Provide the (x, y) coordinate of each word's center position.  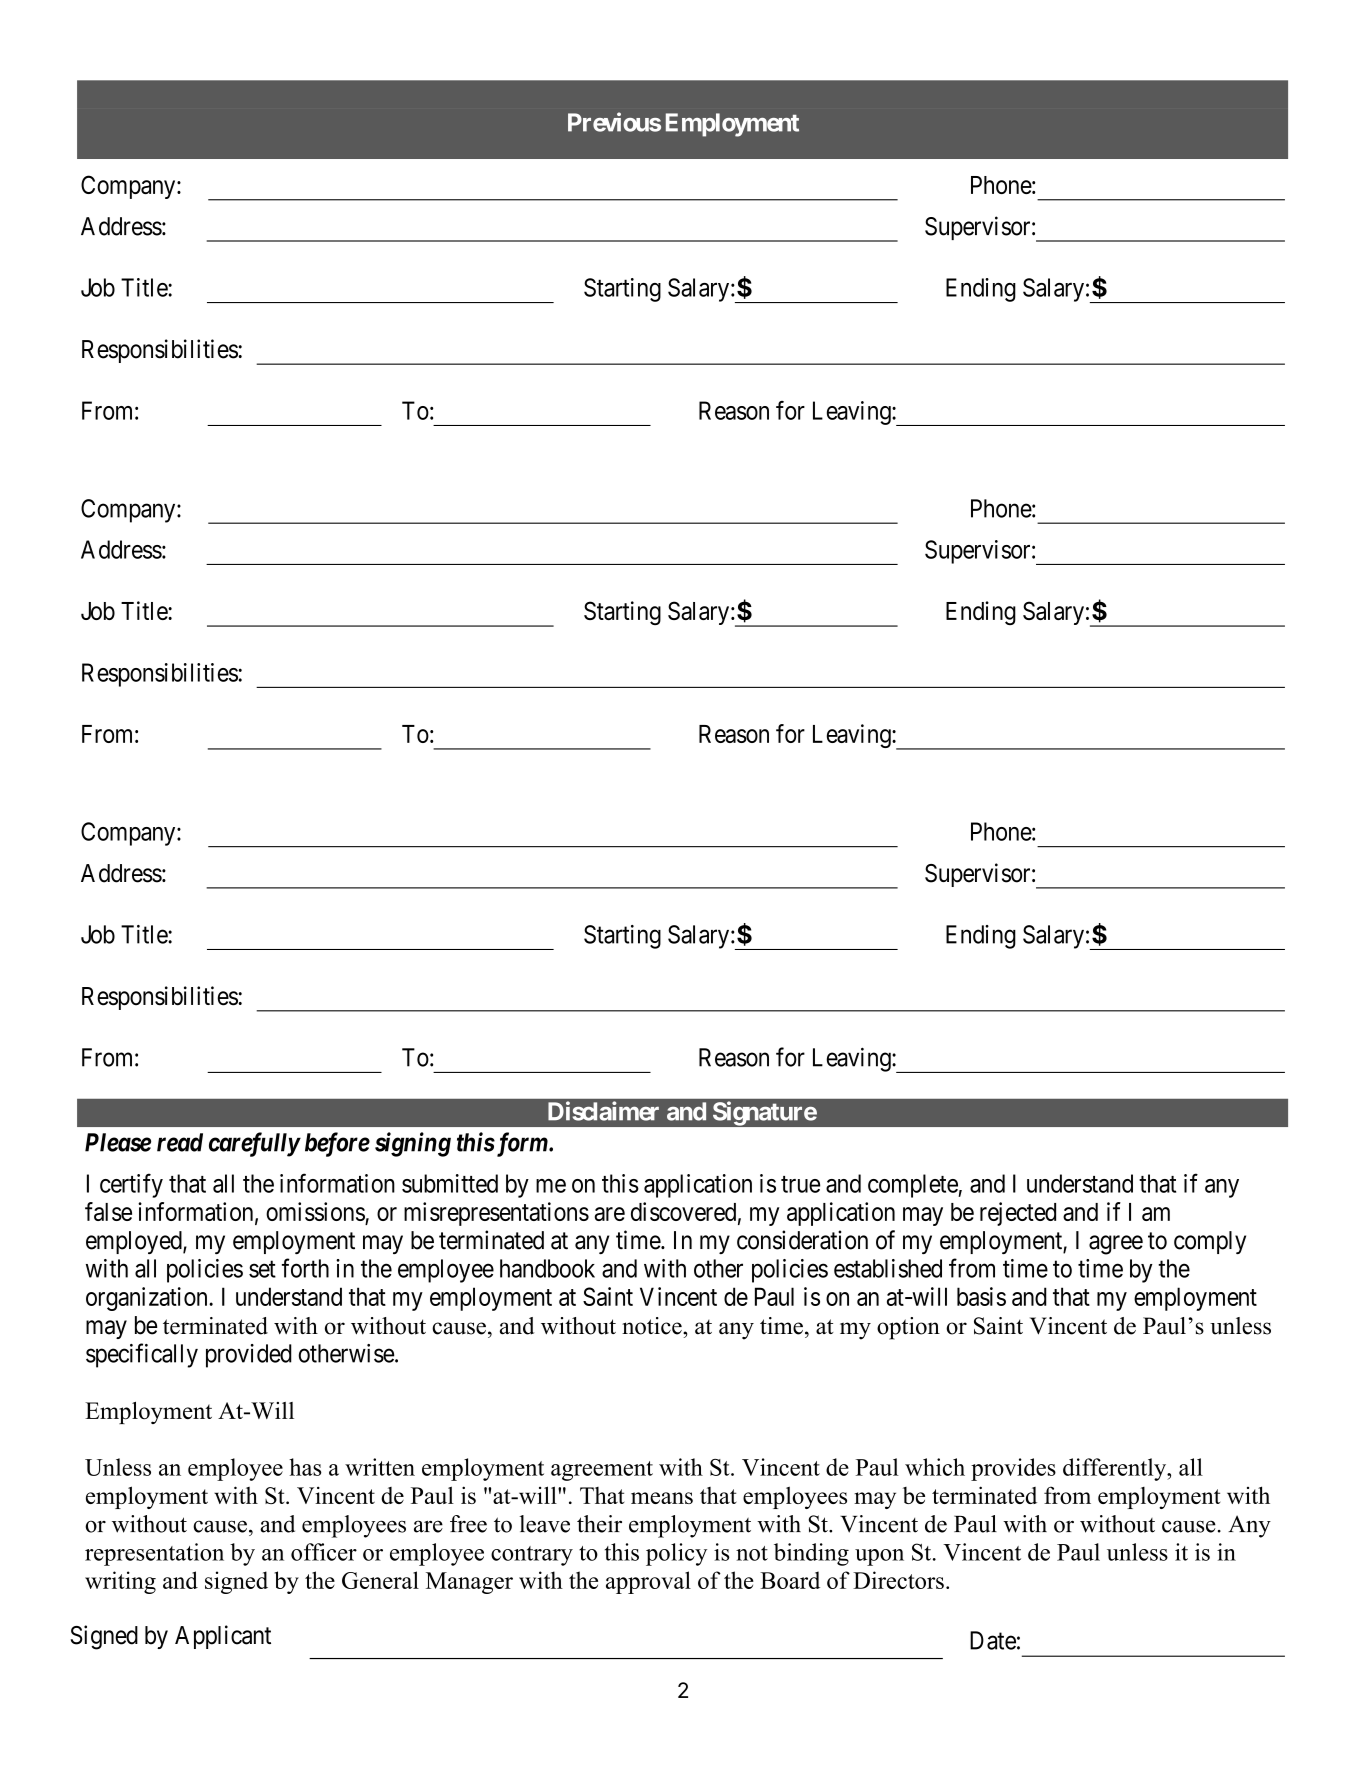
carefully (254, 1144)
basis (981, 1296)
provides (1013, 1469)
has (305, 1467)
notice (653, 1326)
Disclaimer (603, 1111)
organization (148, 1299)
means (662, 1498)
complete (913, 1186)
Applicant (223, 1637)
